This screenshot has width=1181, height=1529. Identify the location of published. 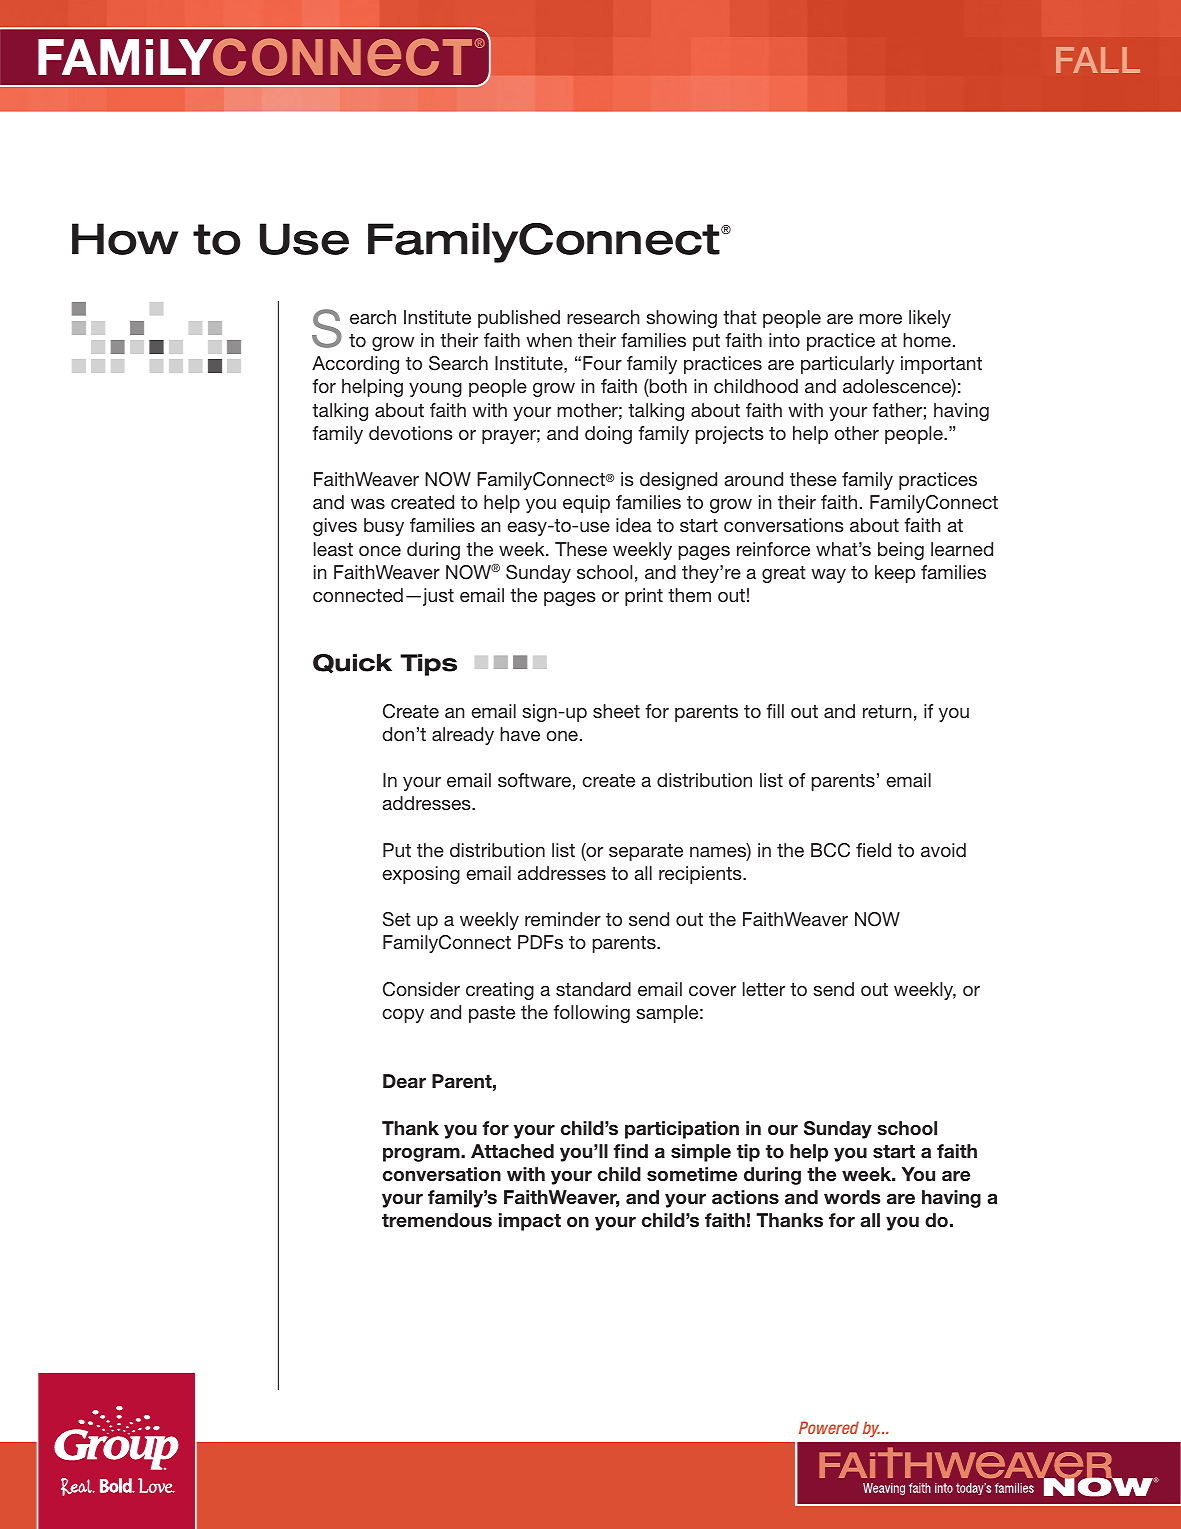
(519, 319).
